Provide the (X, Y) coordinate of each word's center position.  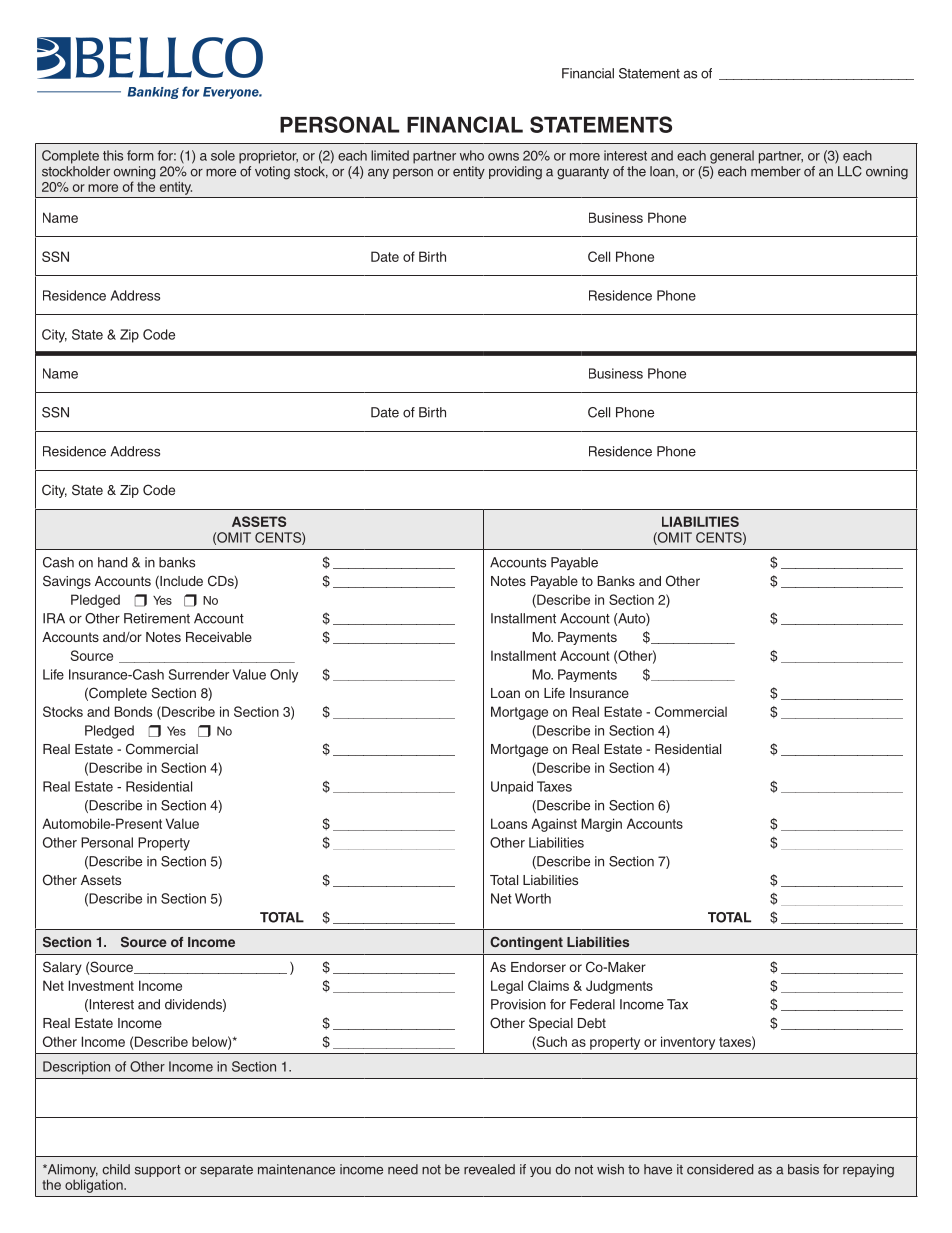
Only (284, 676)
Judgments (619, 987)
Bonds (133, 711)
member (776, 171)
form (140, 155)
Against (554, 825)
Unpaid (512, 787)
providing (515, 173)
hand (113, 562)
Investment (101, 985)
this (113, 155)
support (158, 1171)
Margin (601, 825)
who (472, 155)
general (732, 157)
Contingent (526, 943)
